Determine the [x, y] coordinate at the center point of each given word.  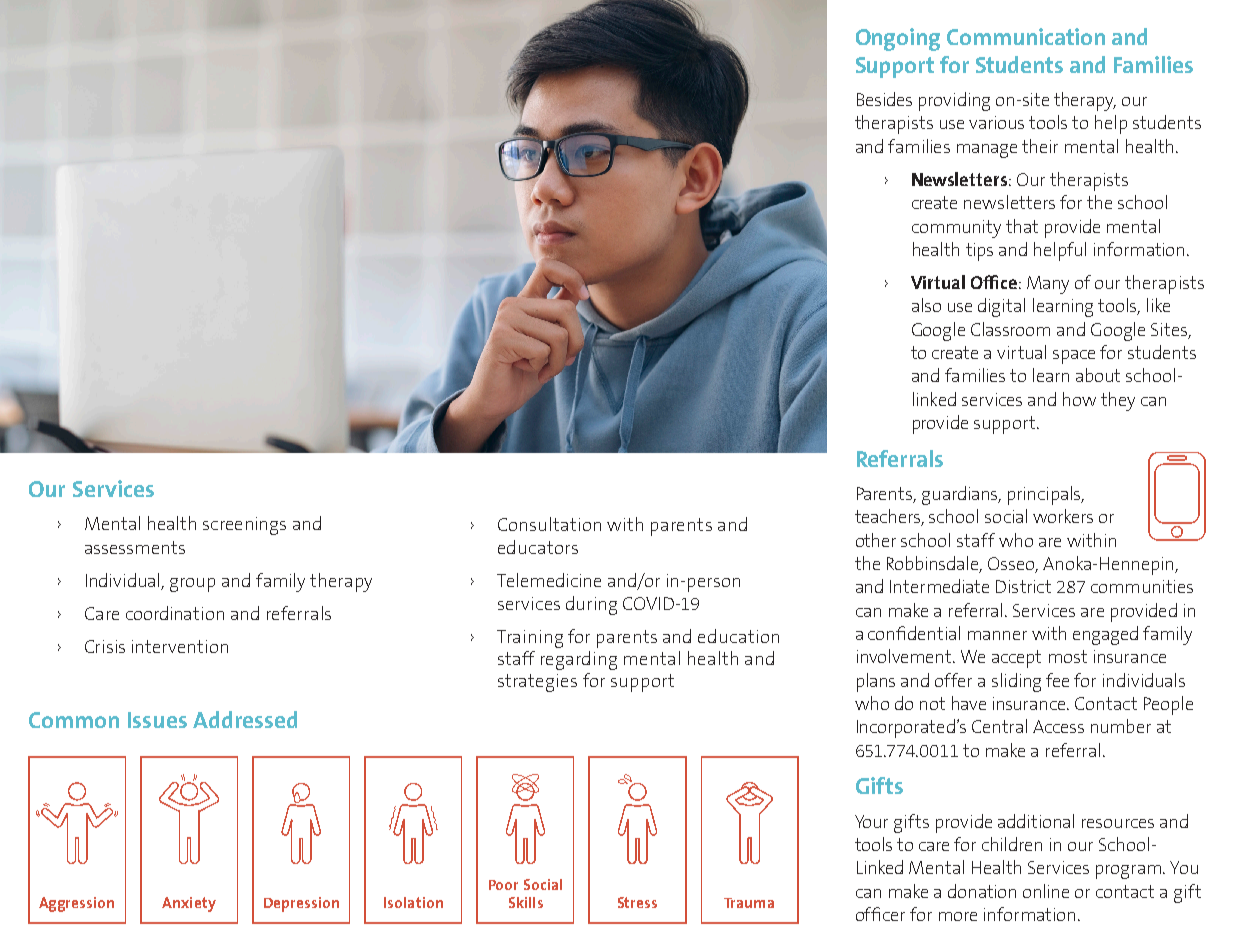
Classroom [1010, 329]
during [591, 605]
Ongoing [898, 39]
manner [997, 635]
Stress [637, 902]
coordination [175, 613]
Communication [1026, 36]
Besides [884, 99]
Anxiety [189, 904]
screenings [244, 526]
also [926, 305]
